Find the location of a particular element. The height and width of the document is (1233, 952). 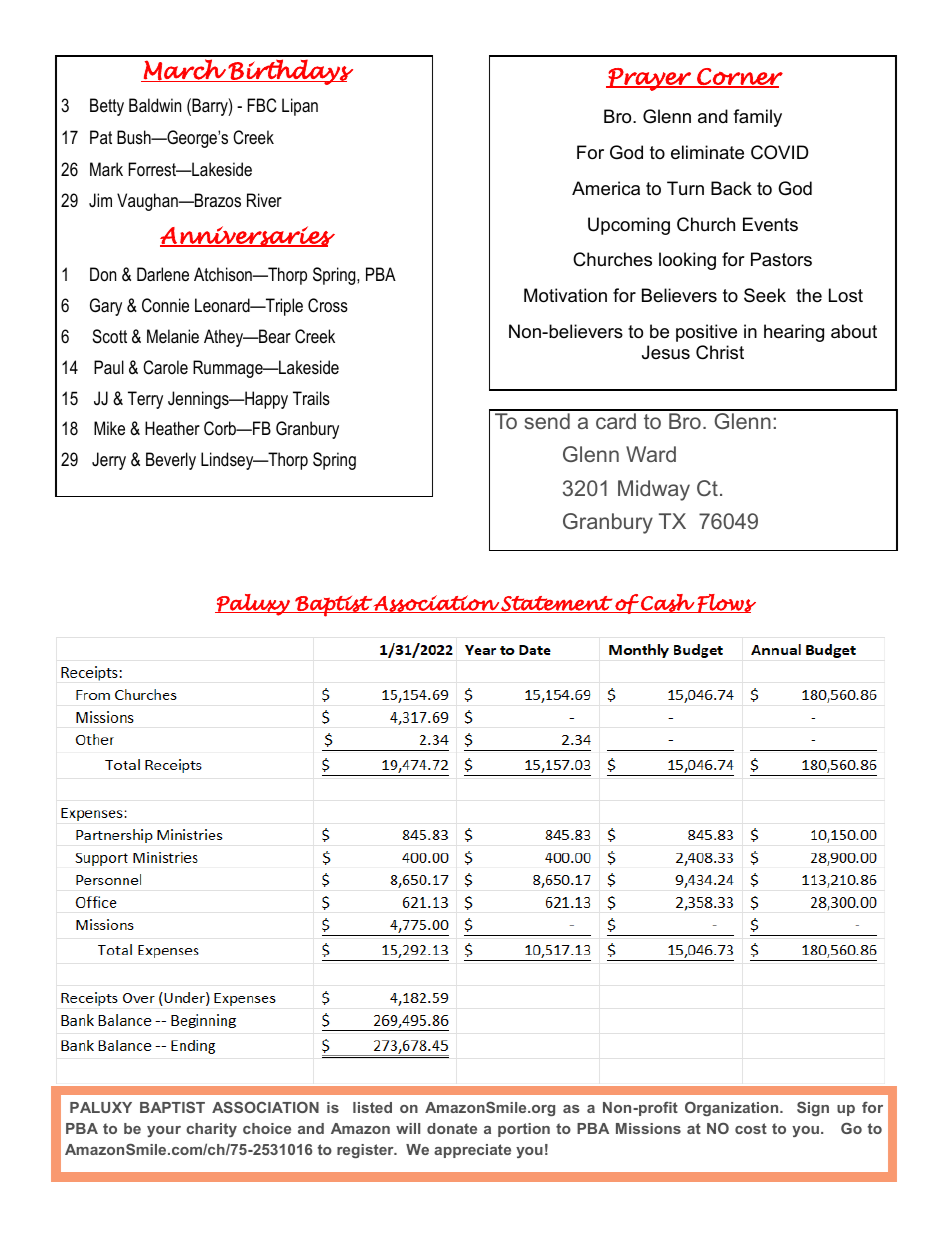

charity is located at coordinates (211, 1130).
